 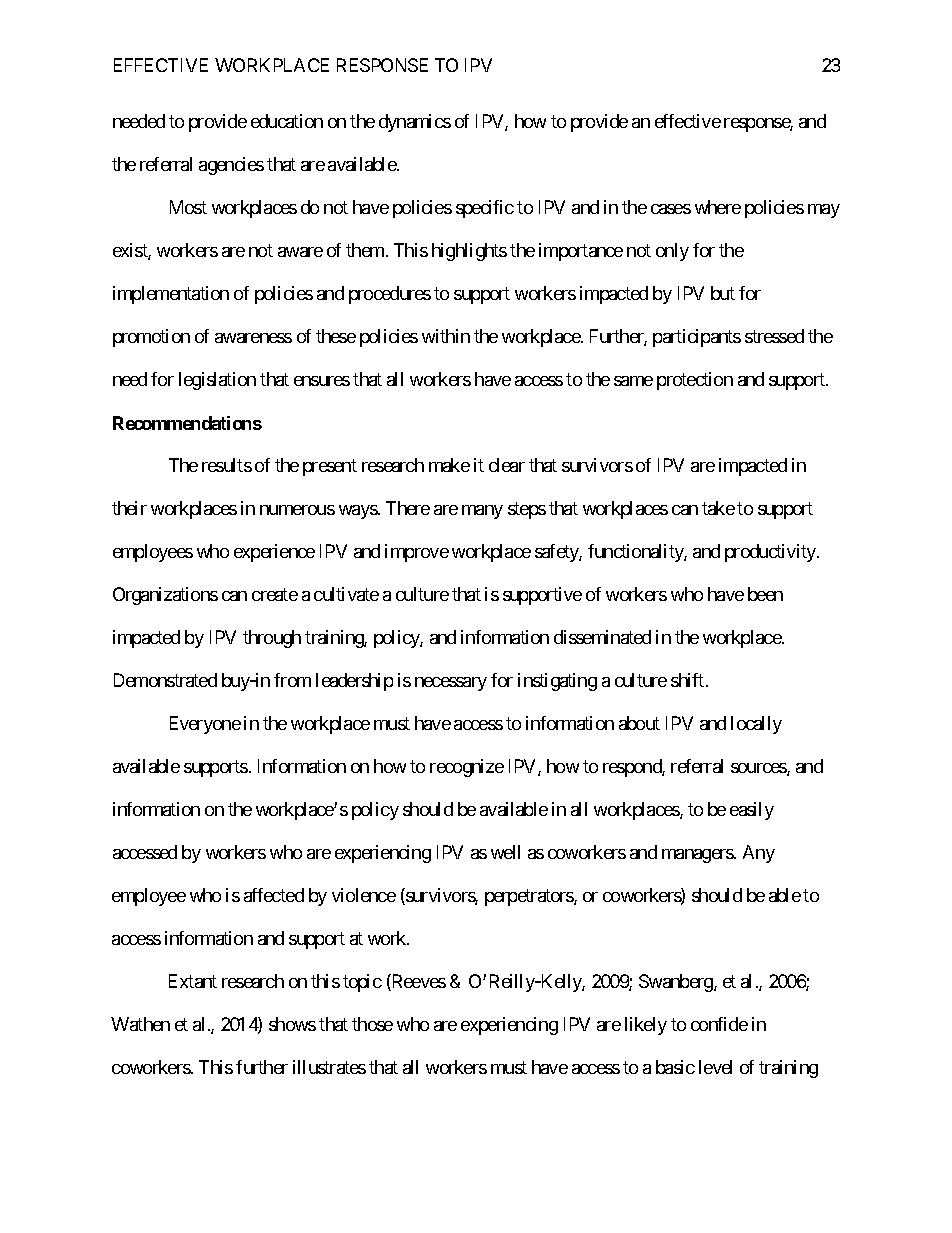 What do you see at coordinates (415, 123) in the page?
I see `dynamics` at bounding box center [415, 123].
